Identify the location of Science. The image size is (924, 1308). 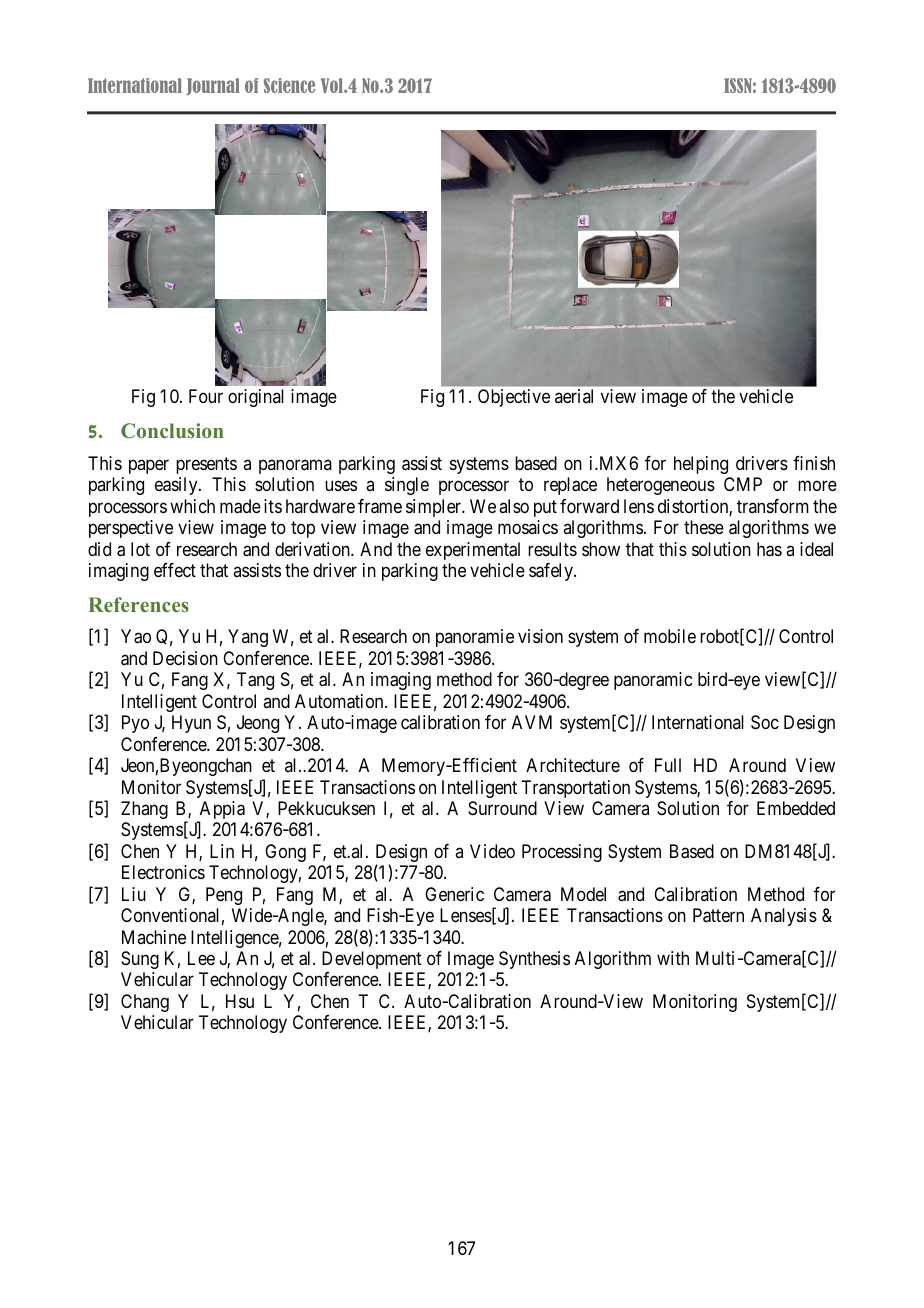
(289, 85).
